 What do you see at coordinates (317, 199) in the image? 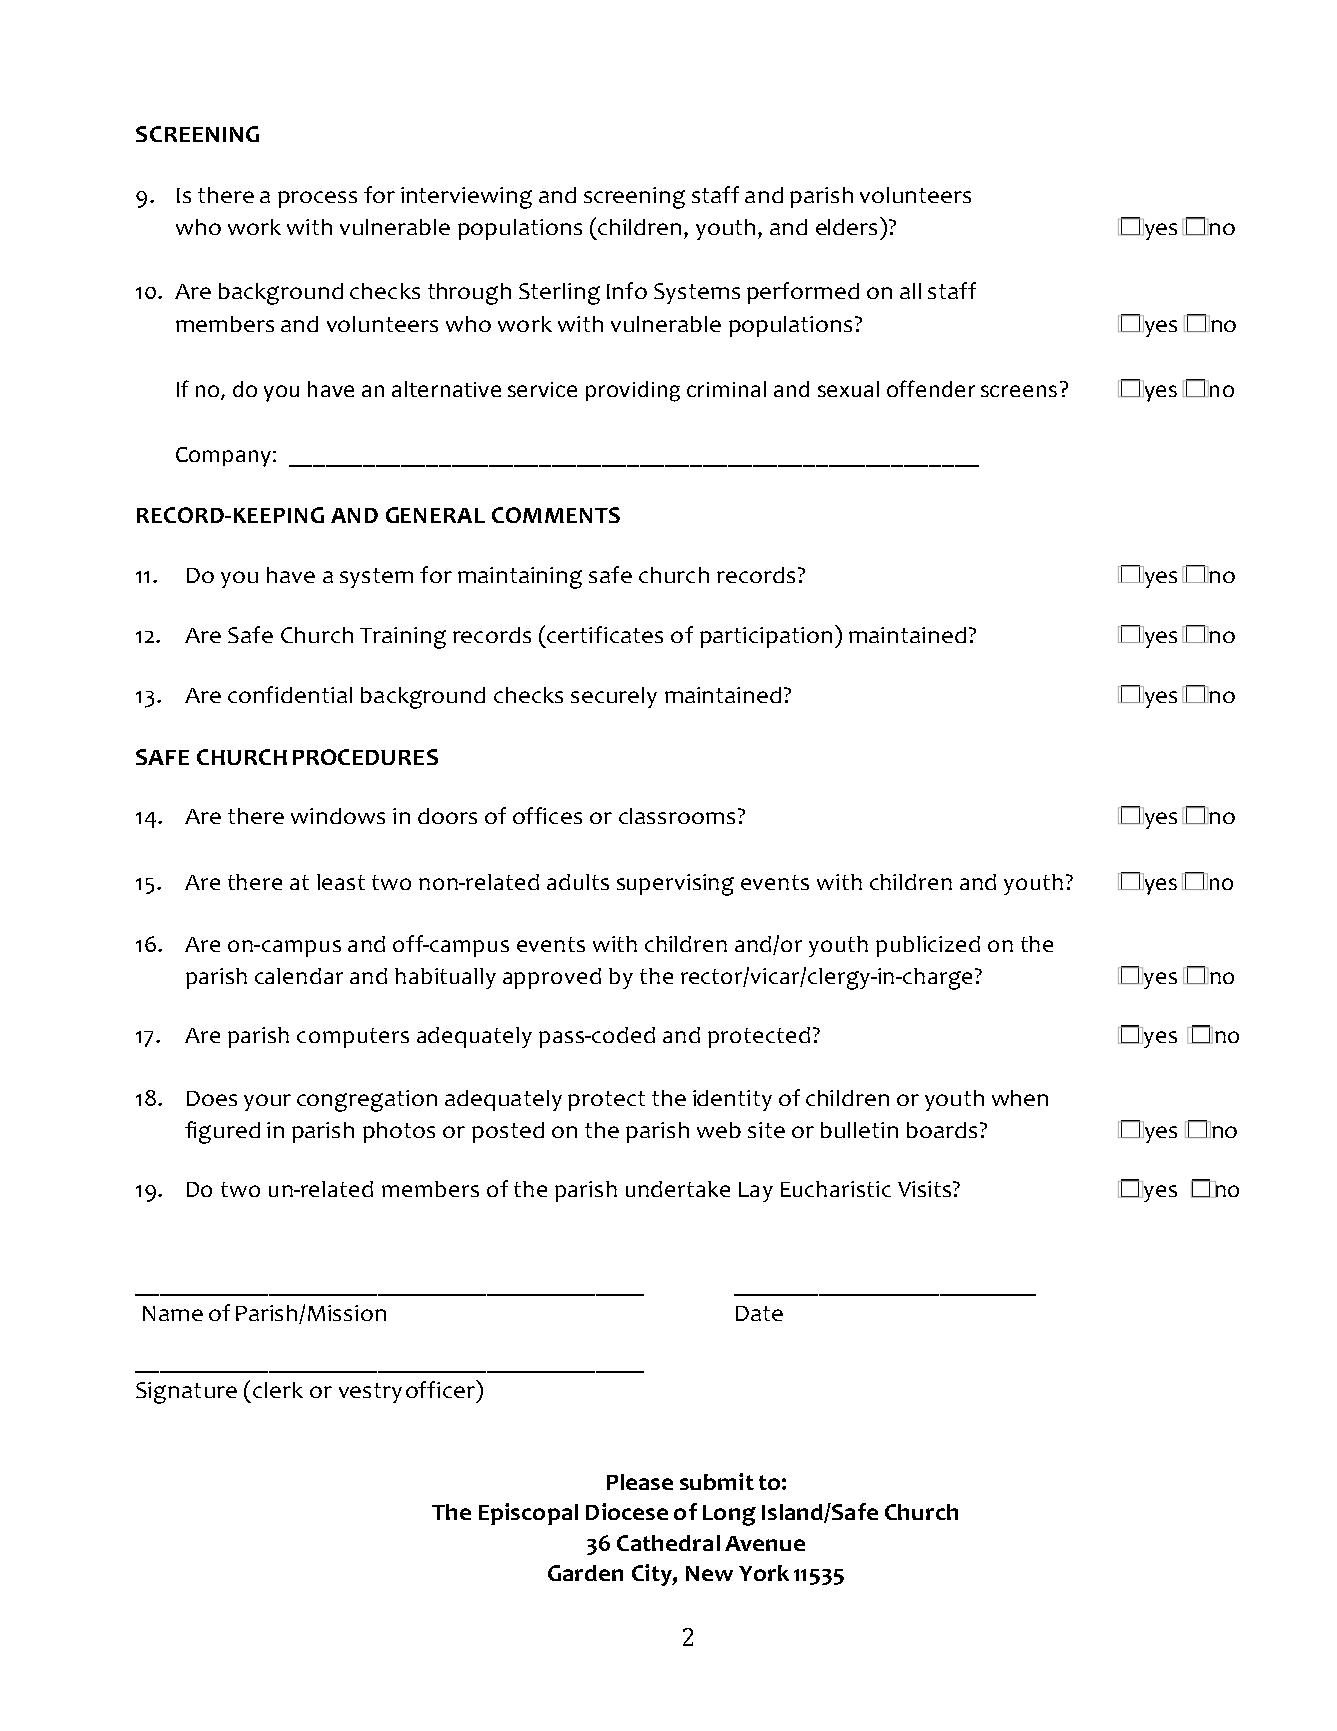
I see `process` at bounding box center [317, 199].
